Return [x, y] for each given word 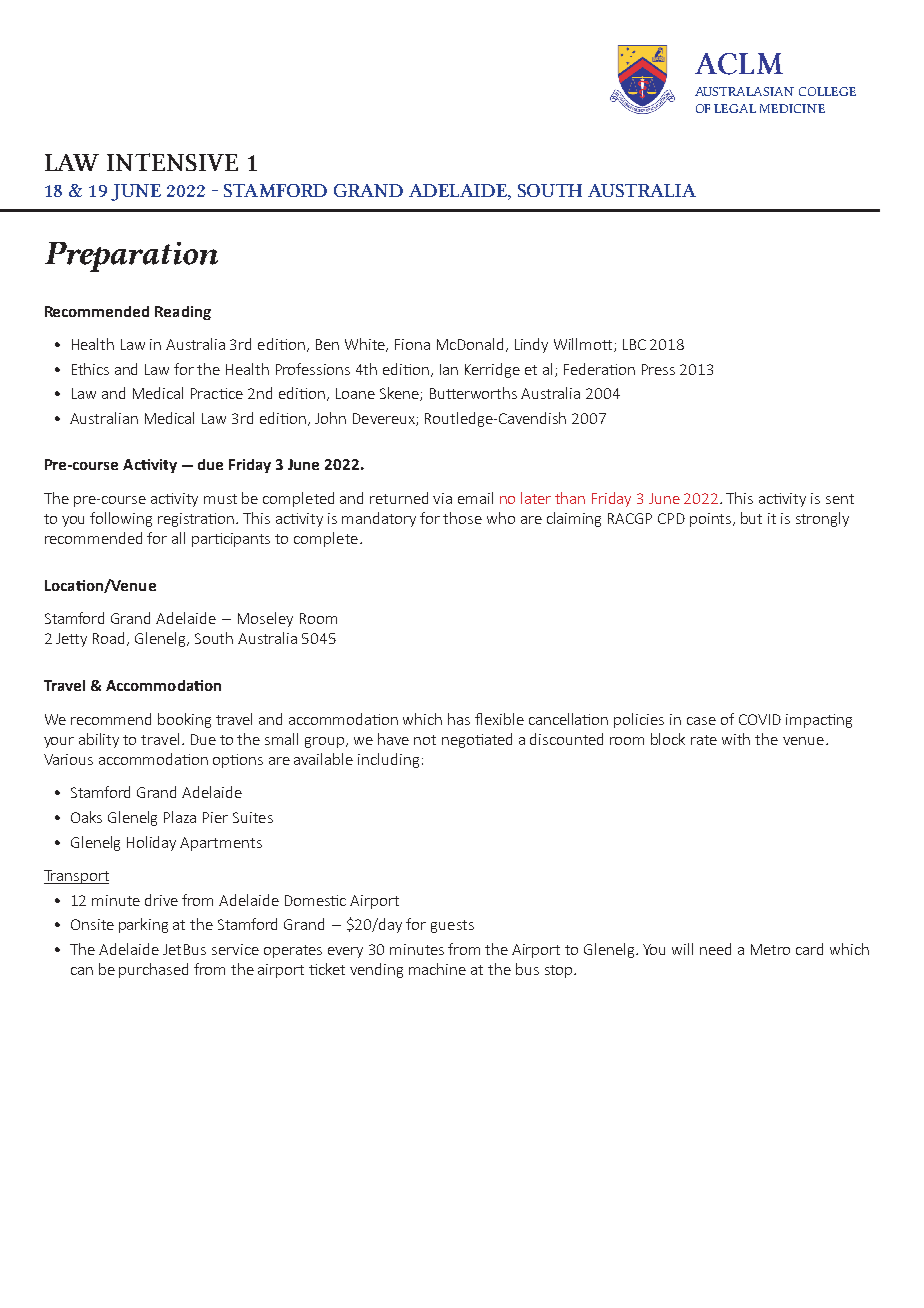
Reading [183, 313]
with [736, 739]
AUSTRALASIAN [744, 91]
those [462, 518]
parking [143, 925]
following [121, 519]
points [712, 520]
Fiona [412, 344]
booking [184, 720]
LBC [634, 344]
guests [452, 926]
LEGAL [735, 108]
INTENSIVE [172, 162]
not [425, 740]
